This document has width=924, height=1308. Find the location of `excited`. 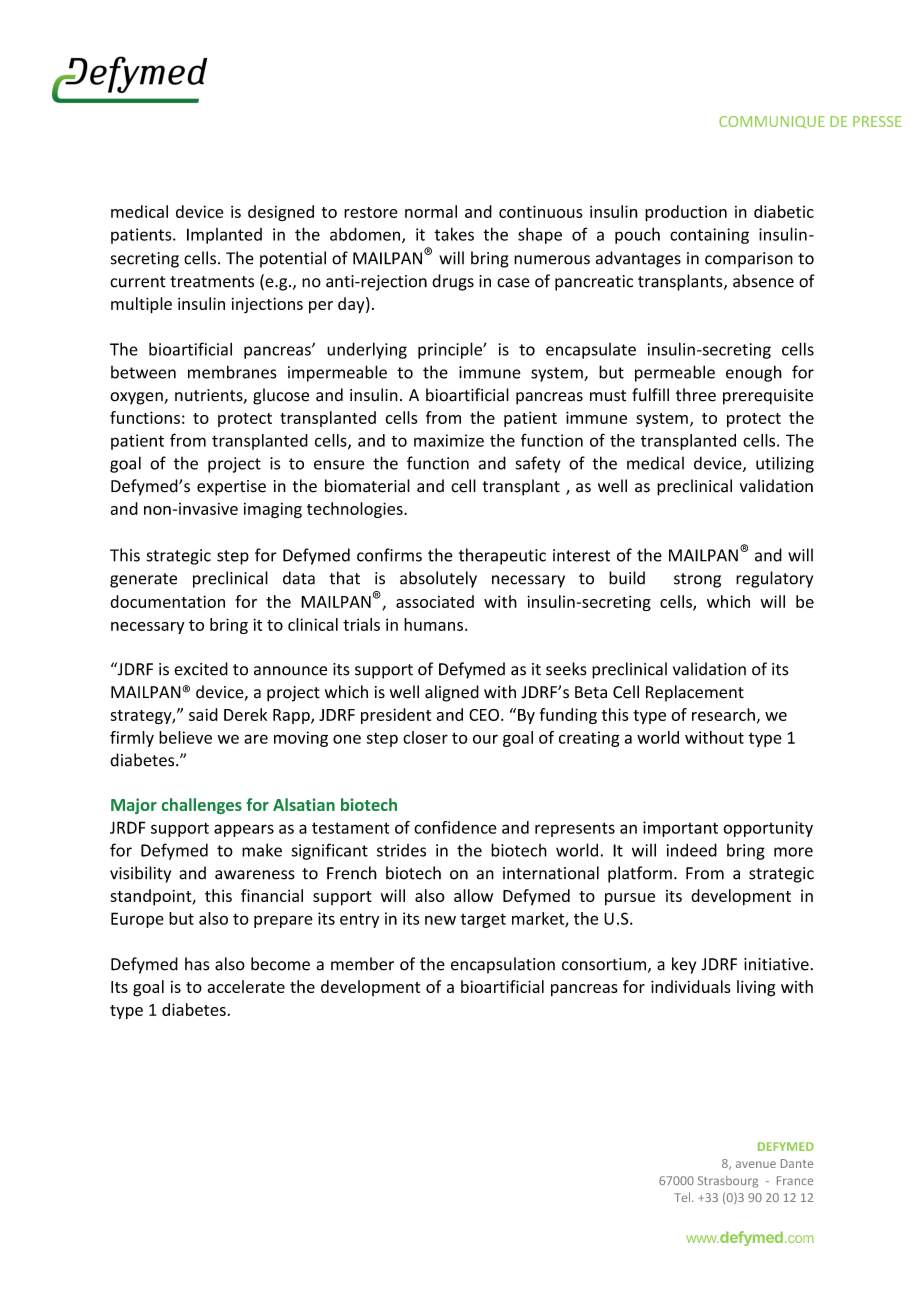

excited is located at coordinates (201, 669).
